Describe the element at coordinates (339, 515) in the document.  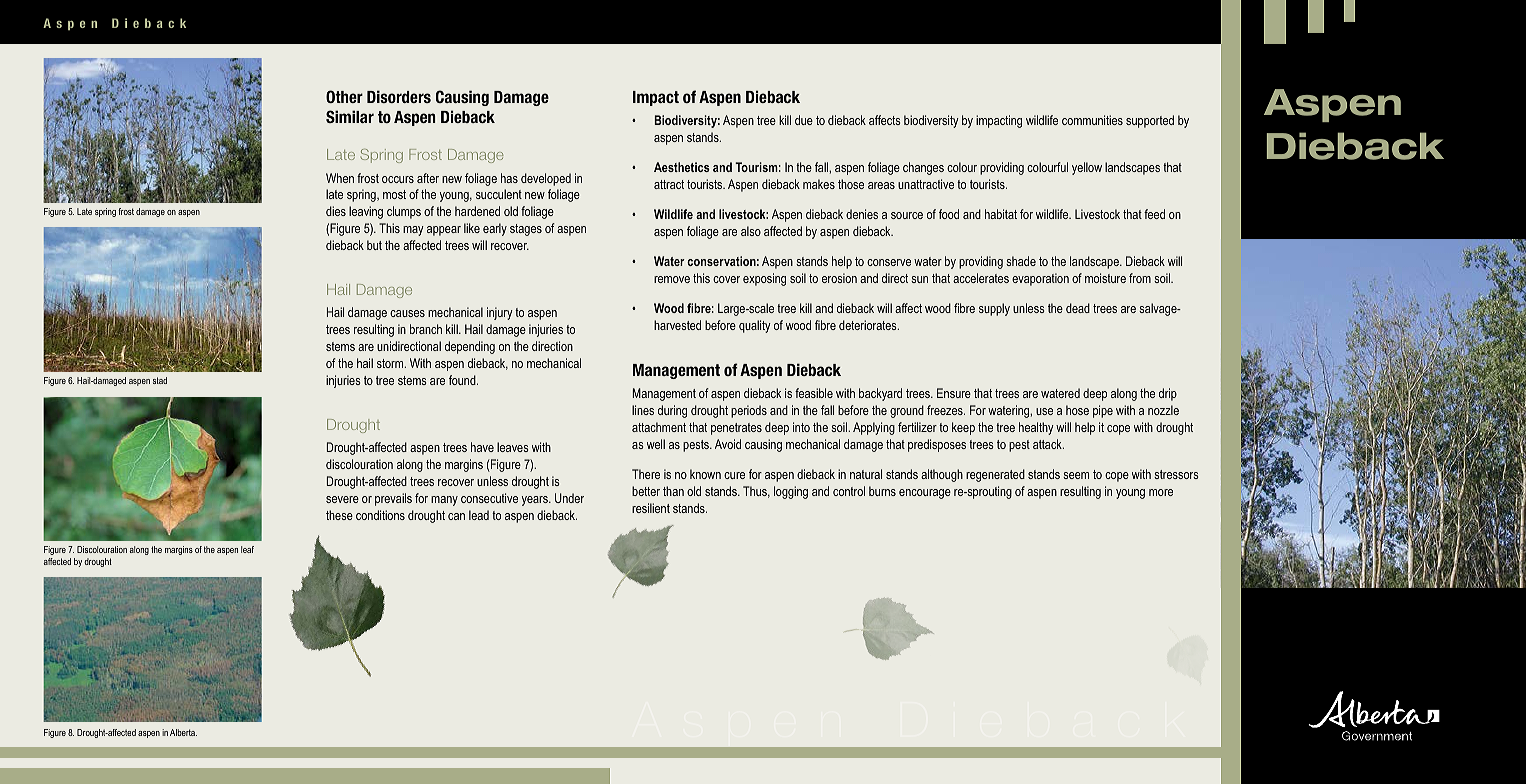
I see `these` at that location.
